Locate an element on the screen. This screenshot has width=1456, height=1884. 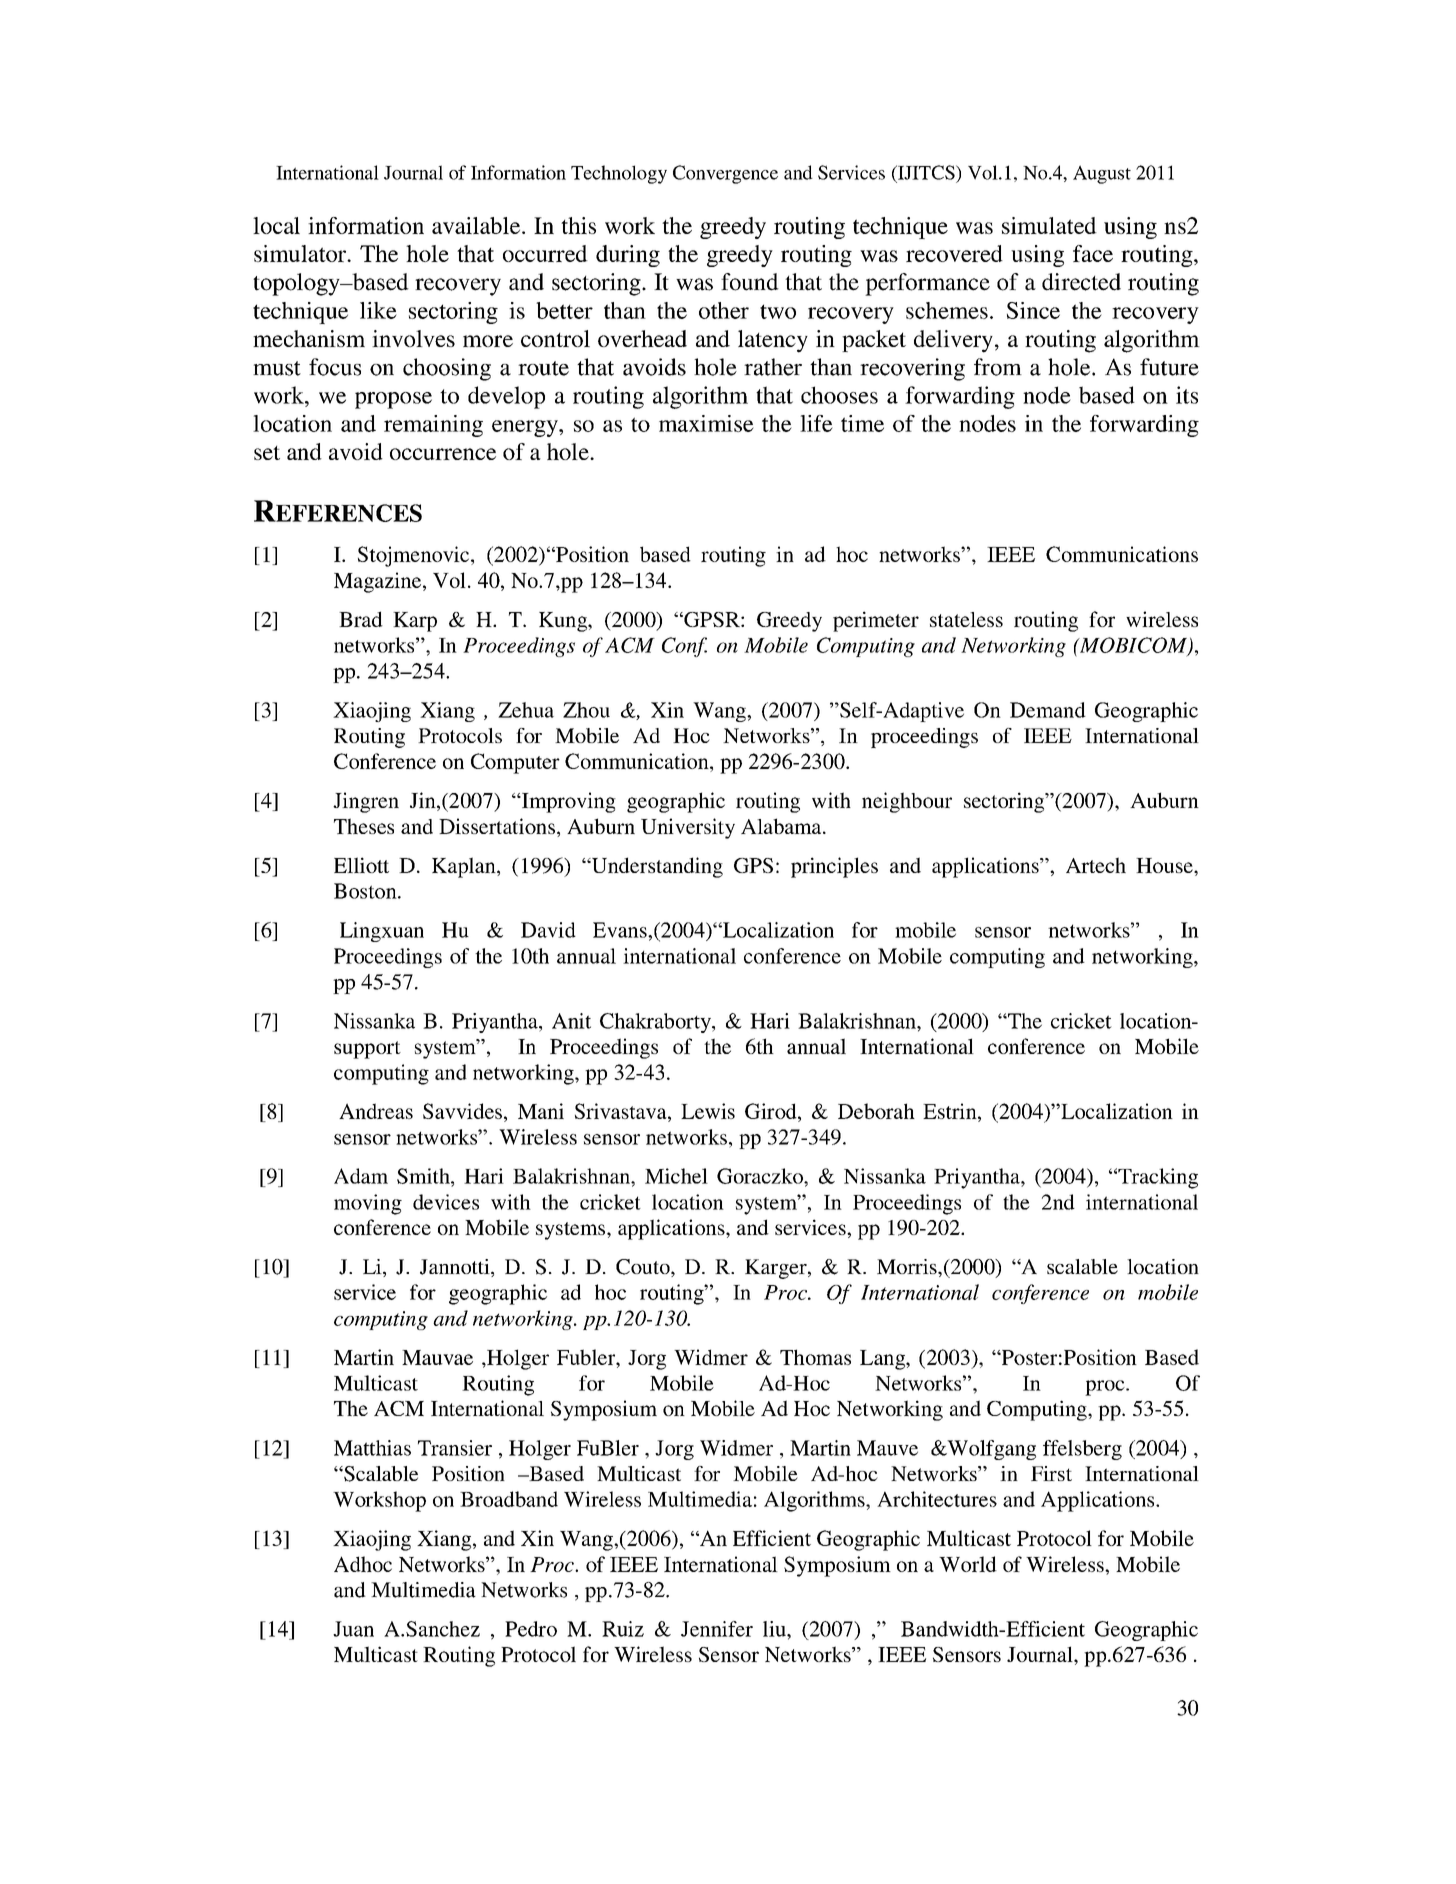
Adhoc is located at coordinates (363, 1564).
